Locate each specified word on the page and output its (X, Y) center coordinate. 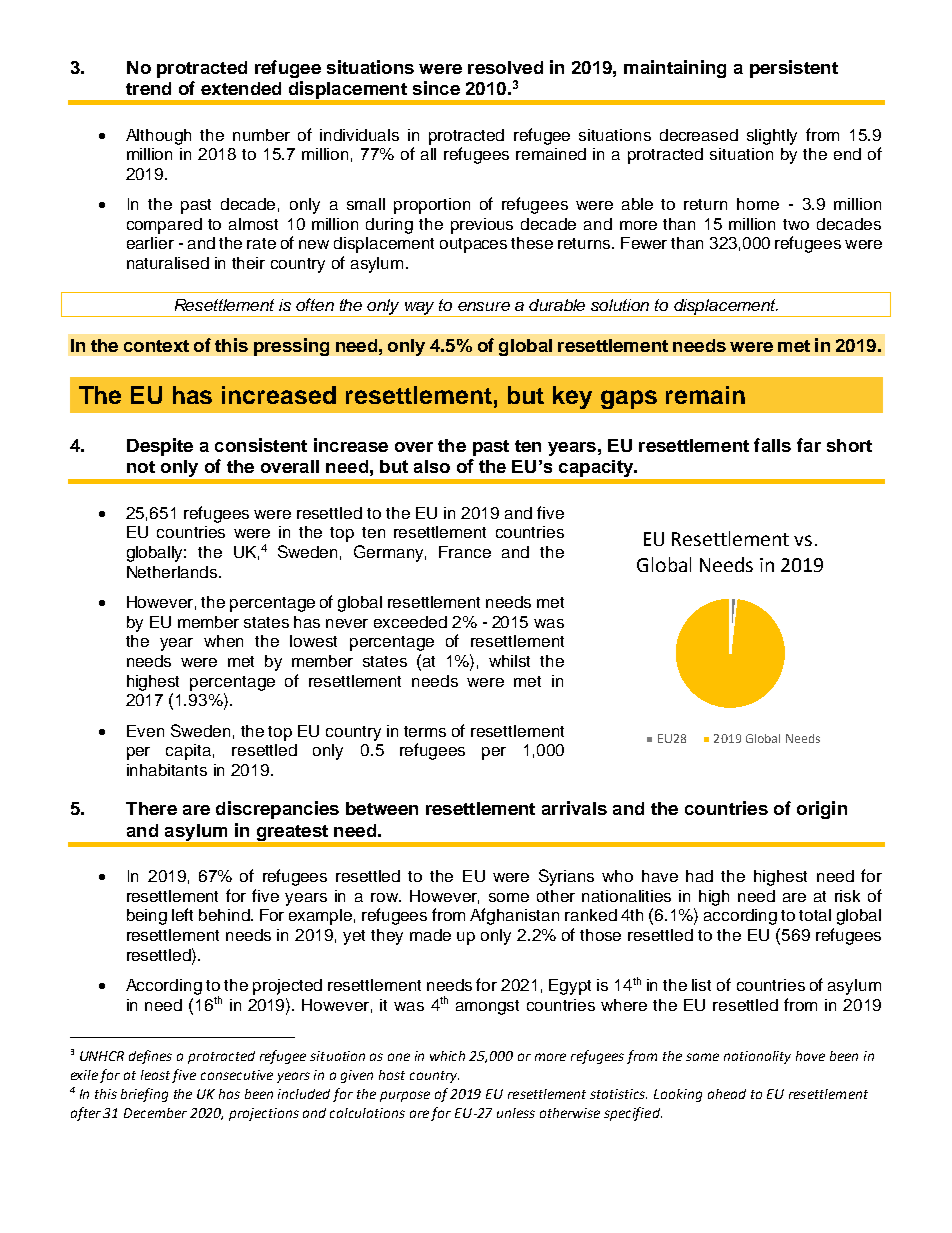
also (432, 466)
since (436, 88)
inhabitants (167, 770)
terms (425, 731)
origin (822, 810)
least (155, 1075)
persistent (794, 69)
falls (772, 445)
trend (148, 88)
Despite (160, 447)
